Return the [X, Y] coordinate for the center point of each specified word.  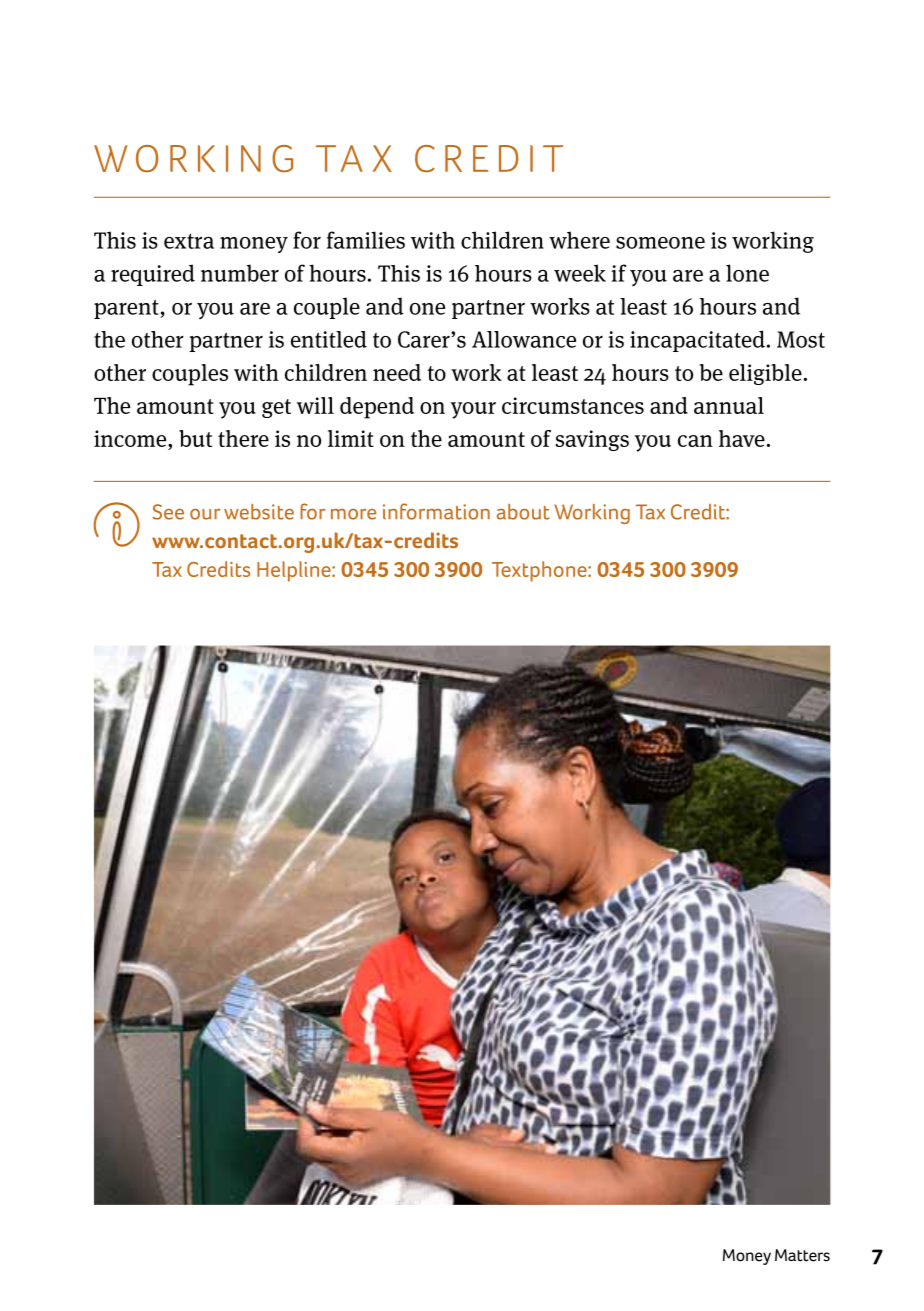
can [695, 441]
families [366, 240]
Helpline [295, 571]
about [523, 512]
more [353, 514]
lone [747, 273]
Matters [802, 1255]
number [240, 273]
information [436, 511]
